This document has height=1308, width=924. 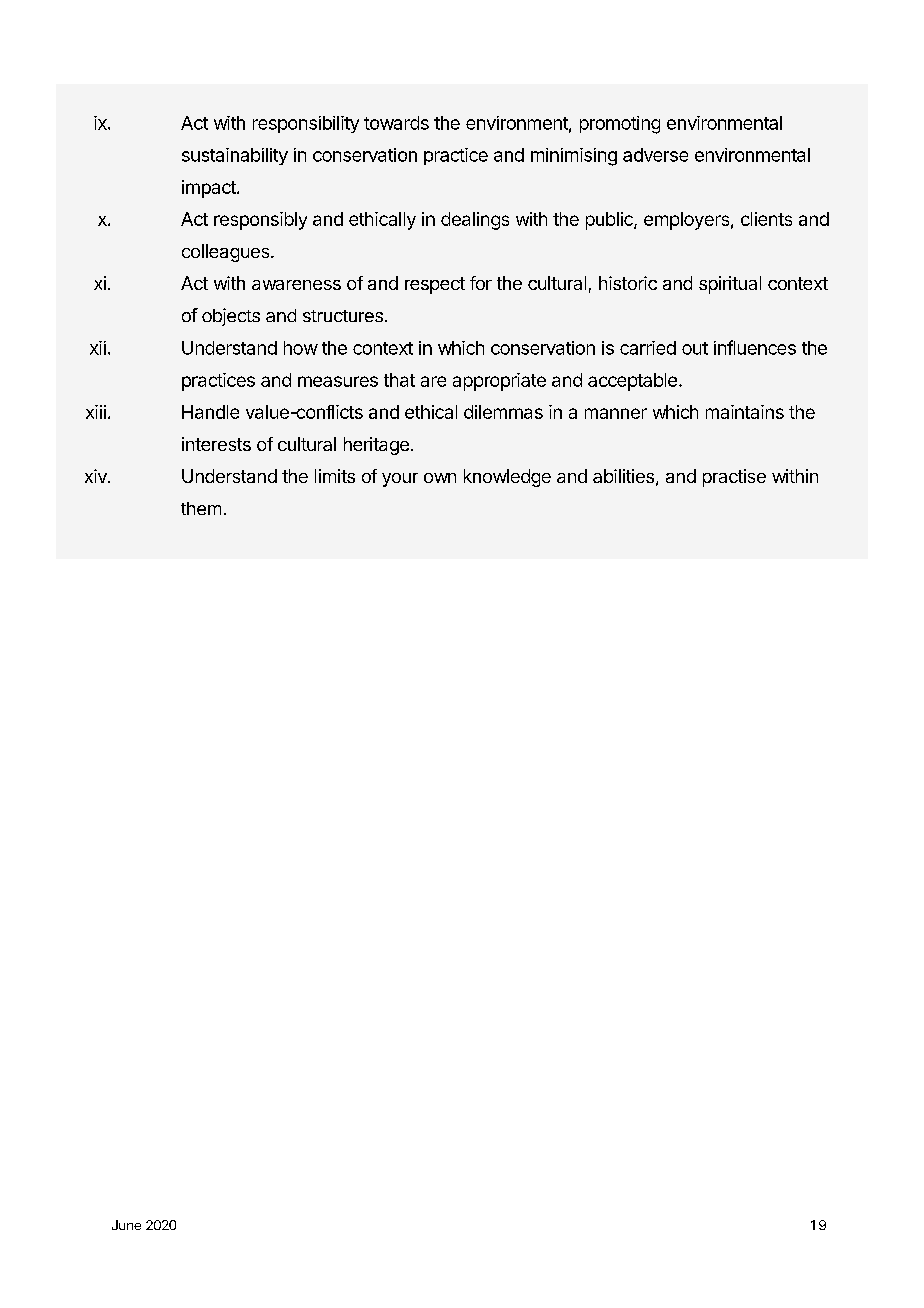 I want to click on xiv, so click(x=97, y=476).
